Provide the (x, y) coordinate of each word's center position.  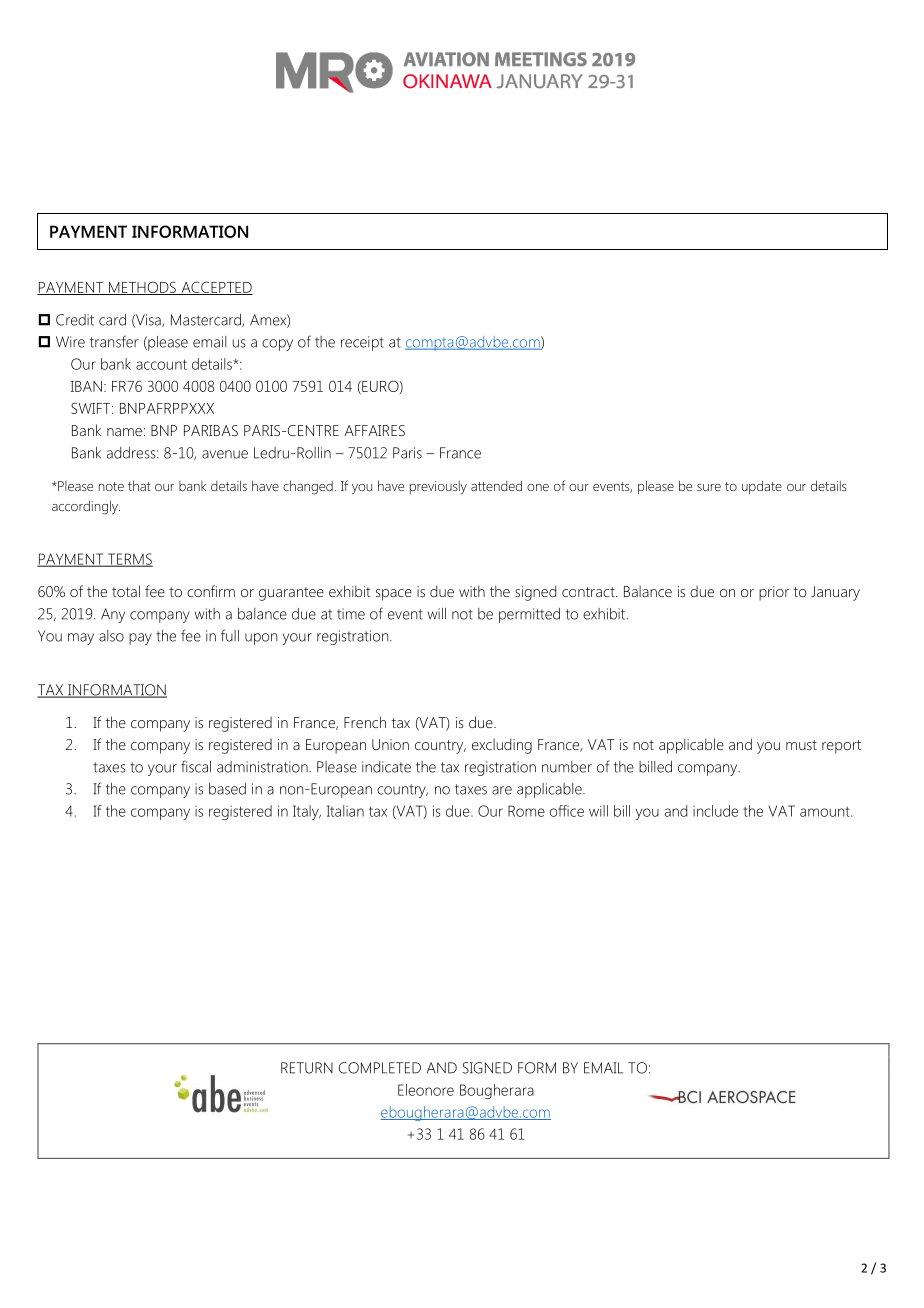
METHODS (142, 288)
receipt (362, 343)
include (715, 811)
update (762, 487)
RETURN (307, 1068)
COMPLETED (380, 1068)
